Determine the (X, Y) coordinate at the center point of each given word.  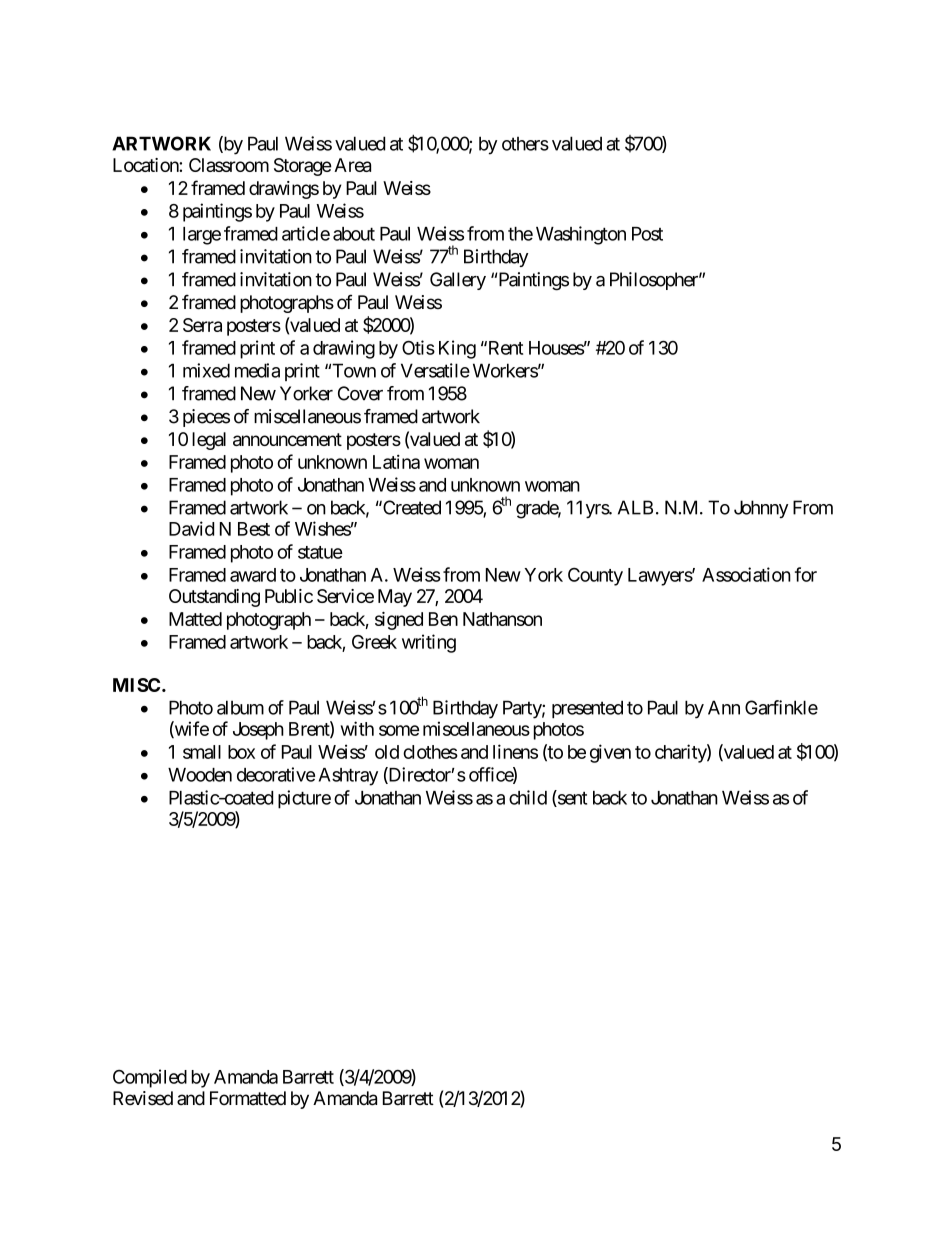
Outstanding (214, 598)
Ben (443, 619)
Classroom (229, 165)
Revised (143, 1098)
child (528, 797)
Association (746, 574)
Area (352, 165)
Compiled (150, 1078)
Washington (581, 235)
